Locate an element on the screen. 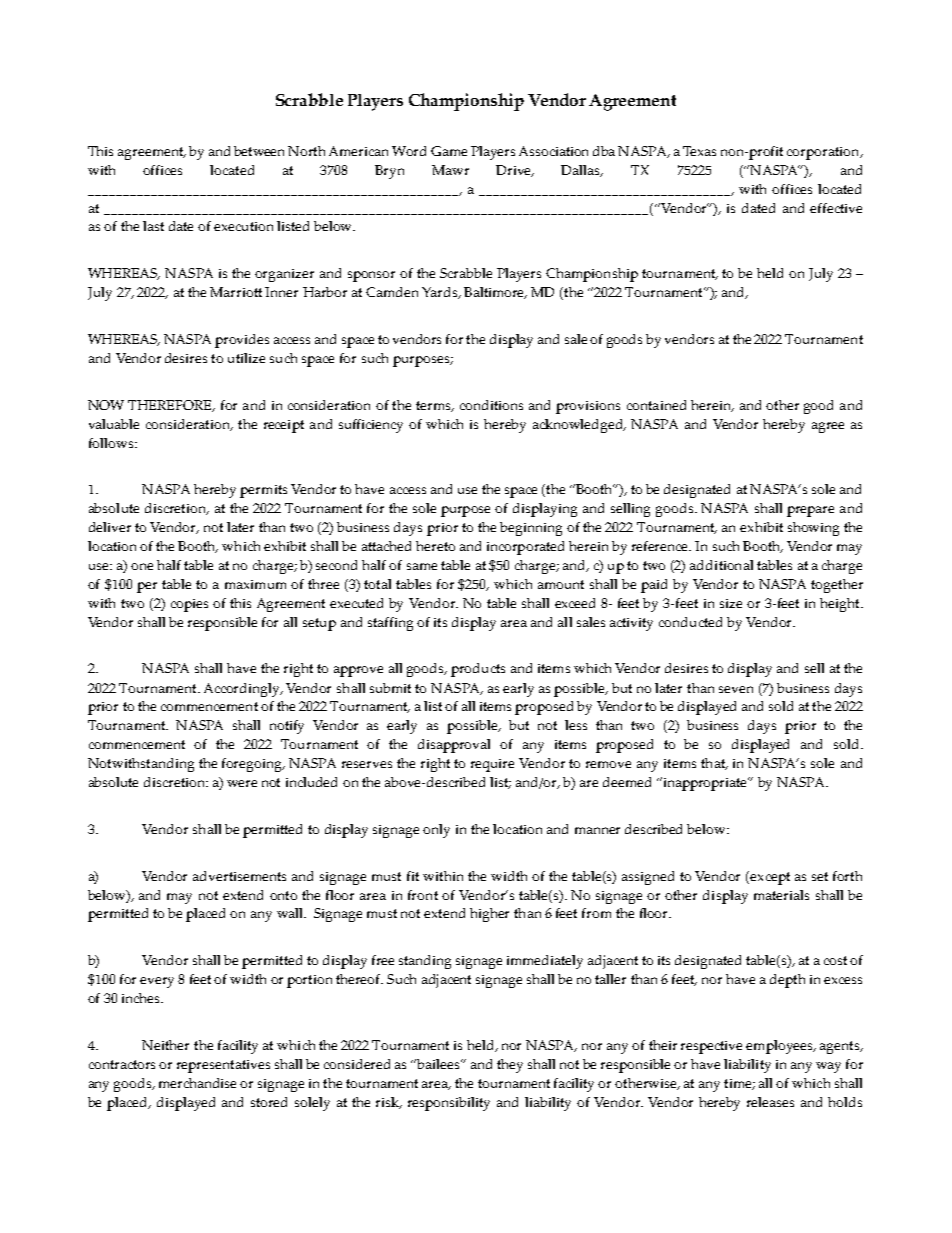 This screenshot has height=1233, width=952. copies is located at coordinates (189, 605).
